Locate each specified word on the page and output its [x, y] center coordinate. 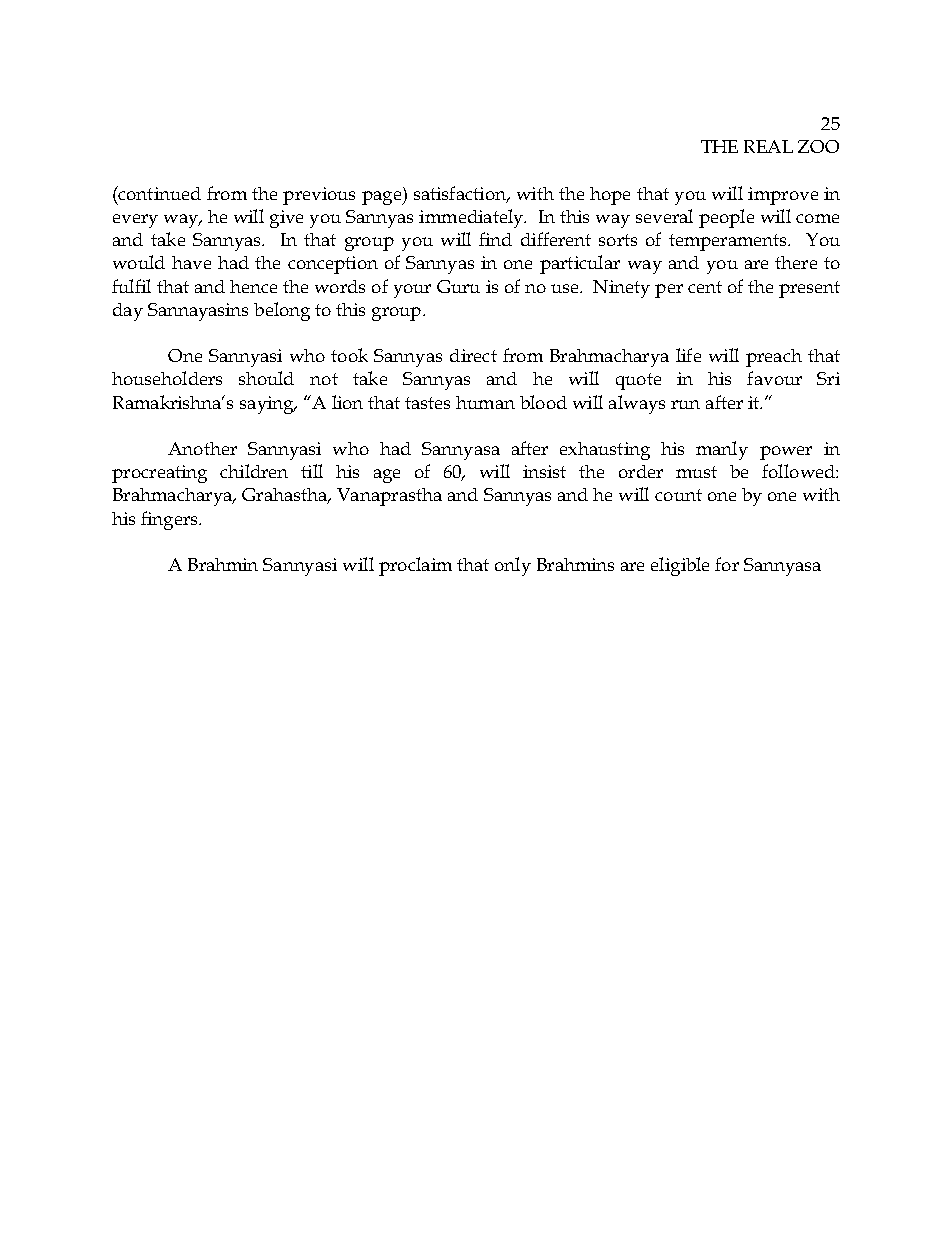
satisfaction [461, 194]
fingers [170, 520]
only [513, 566]
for [727, 564]
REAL [768, 146]
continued [158, 193]
